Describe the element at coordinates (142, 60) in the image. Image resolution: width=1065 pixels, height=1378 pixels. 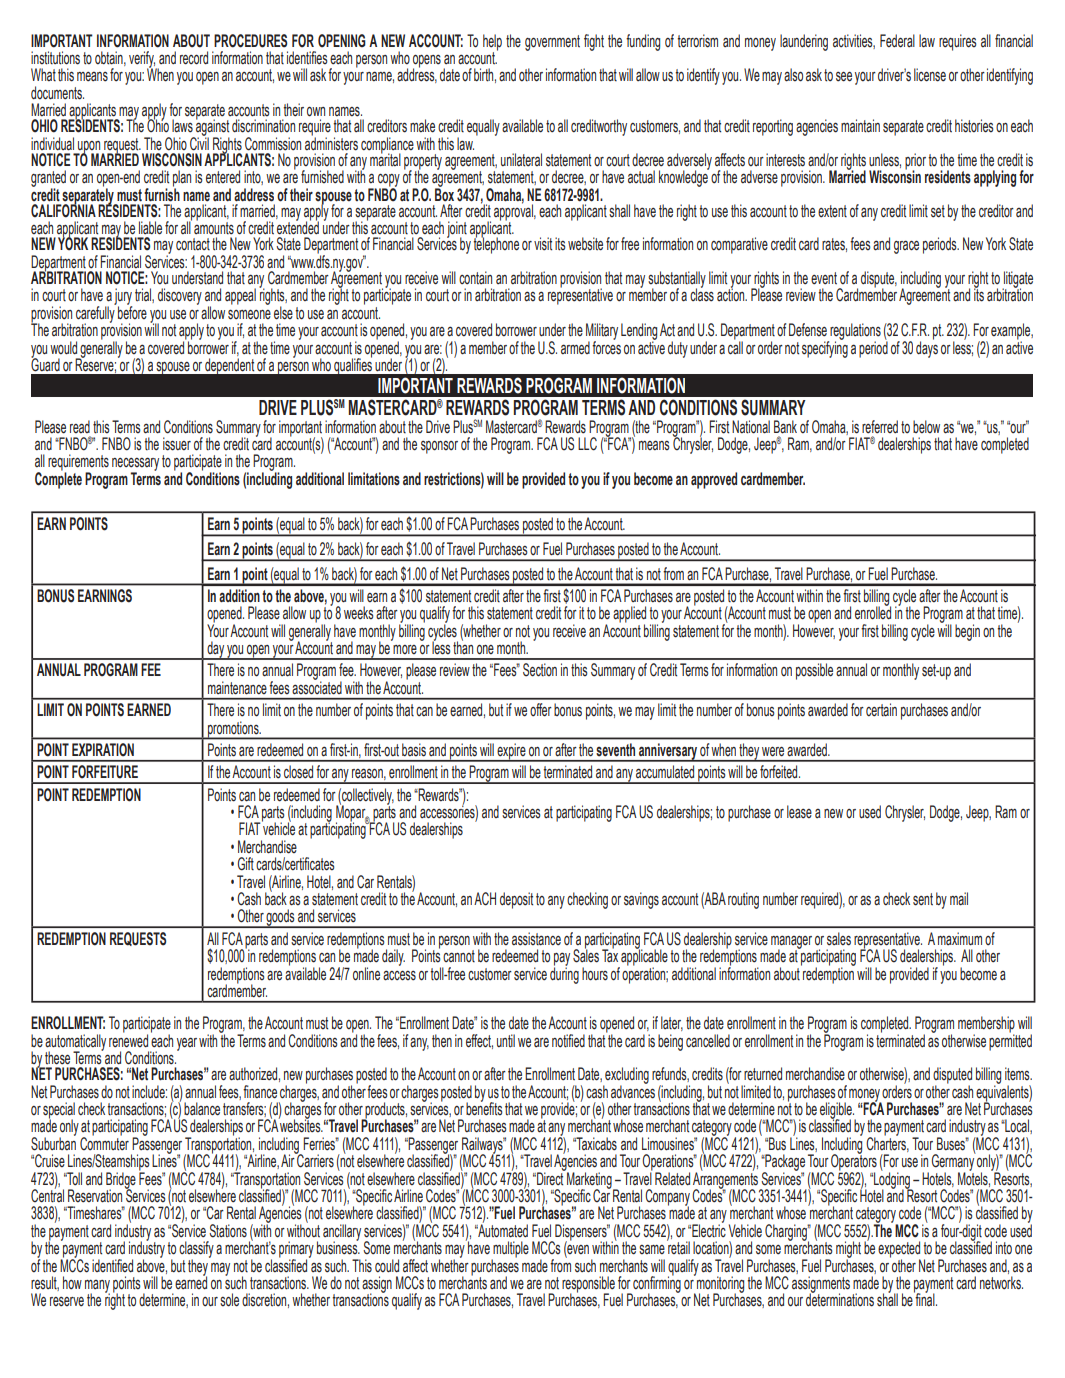
I see `verify` at that location.
